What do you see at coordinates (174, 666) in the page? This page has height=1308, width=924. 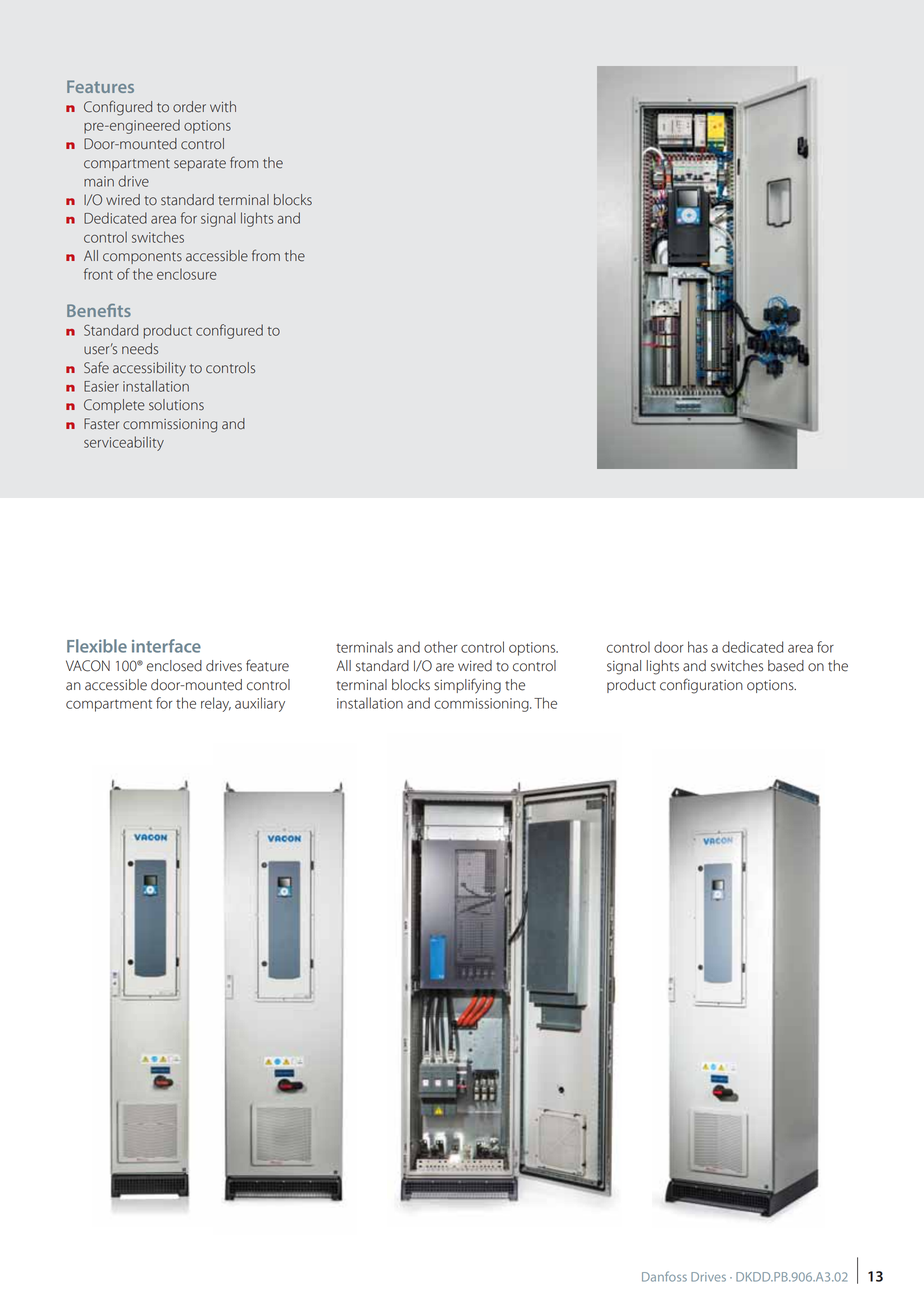 I see `enclosed` at bounding box center [174, 666].
